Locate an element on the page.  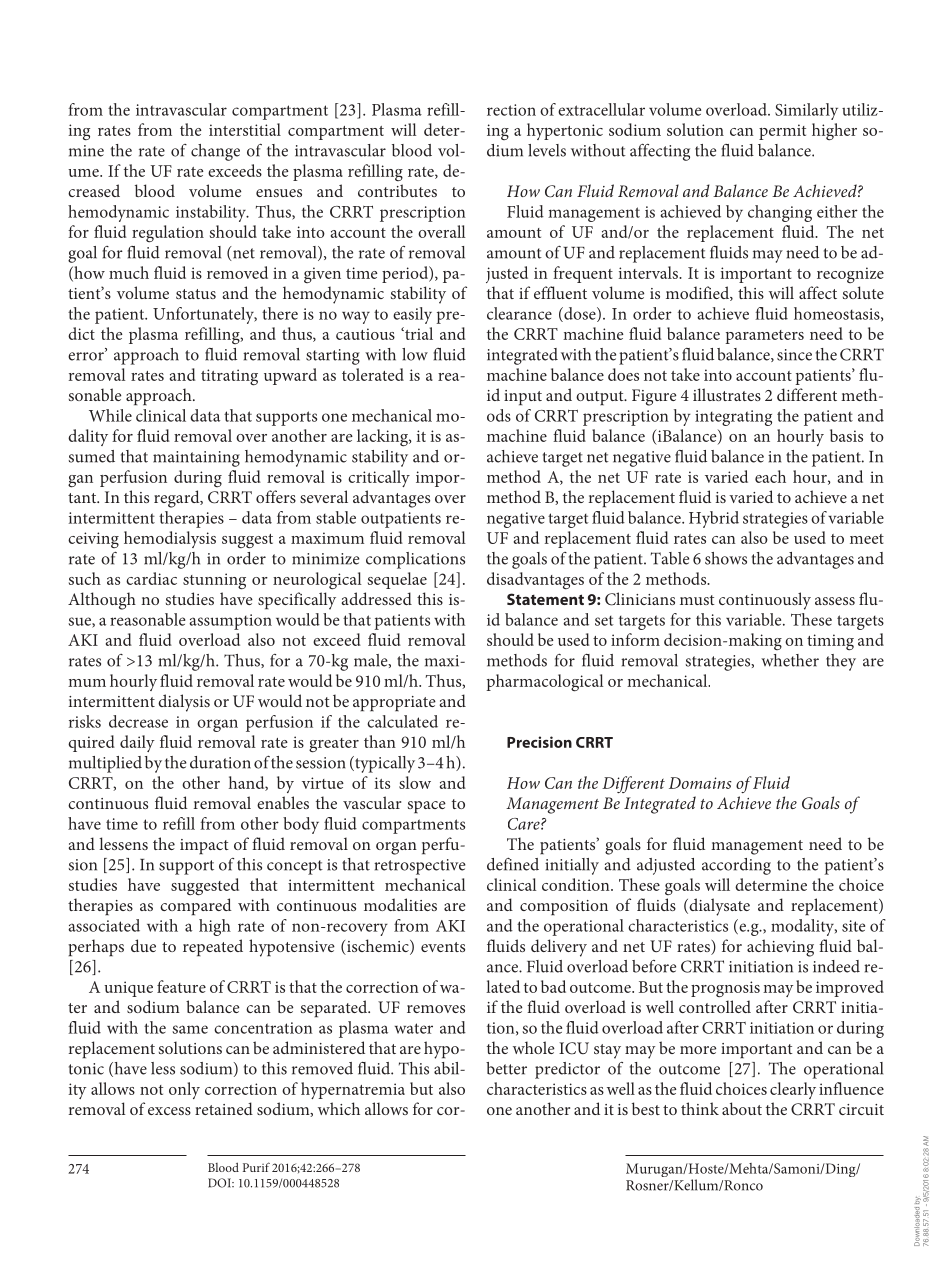
contributes is located at coordinates (397, 190).
